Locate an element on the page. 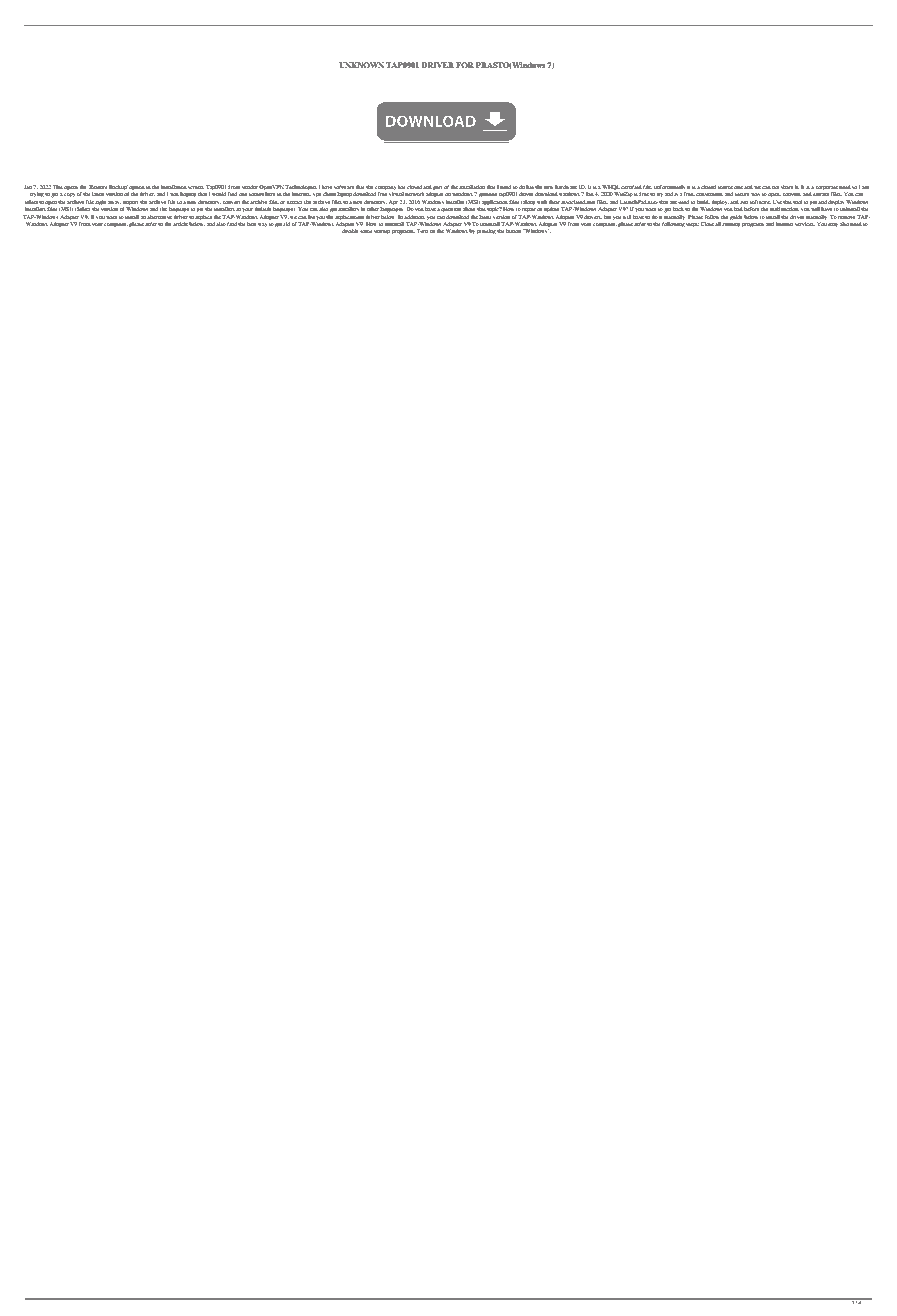  UNKNOWN is located at coordinates (361, 65).
